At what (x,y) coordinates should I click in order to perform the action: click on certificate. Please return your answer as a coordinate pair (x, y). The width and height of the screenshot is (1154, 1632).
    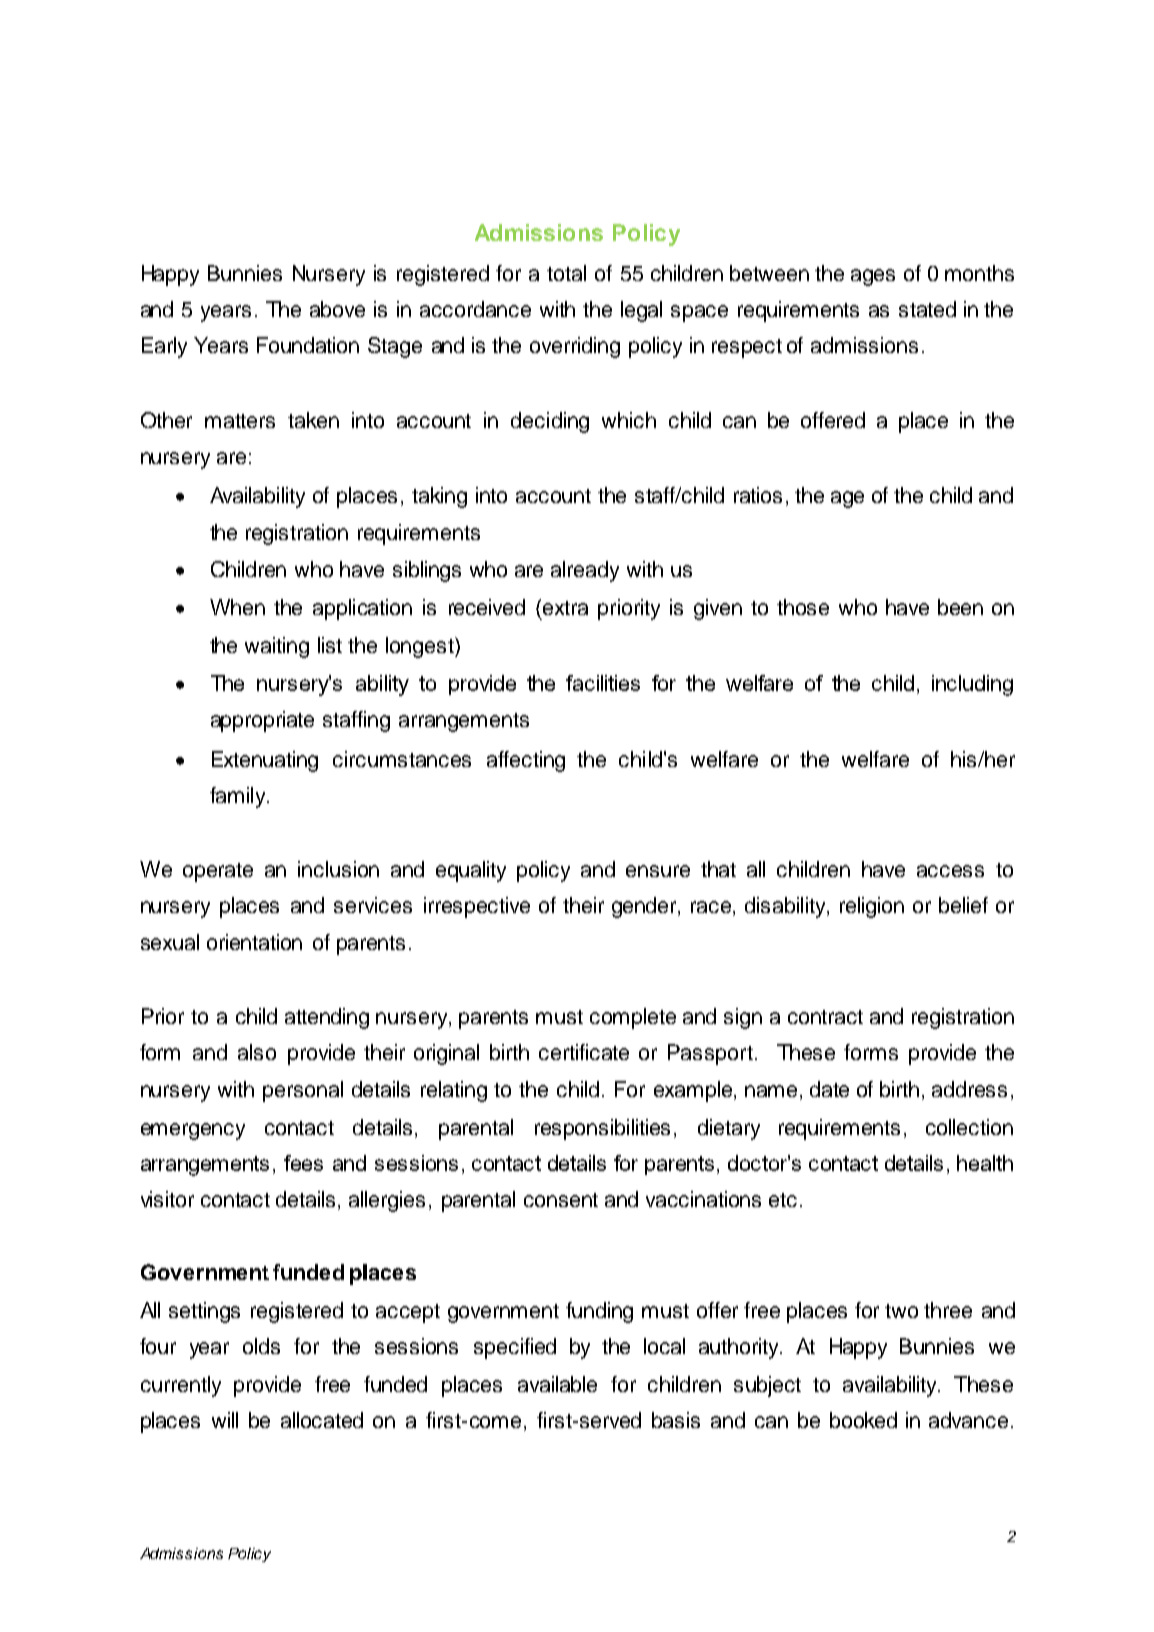
    Looking at the image, I should click on (584, 1052).
